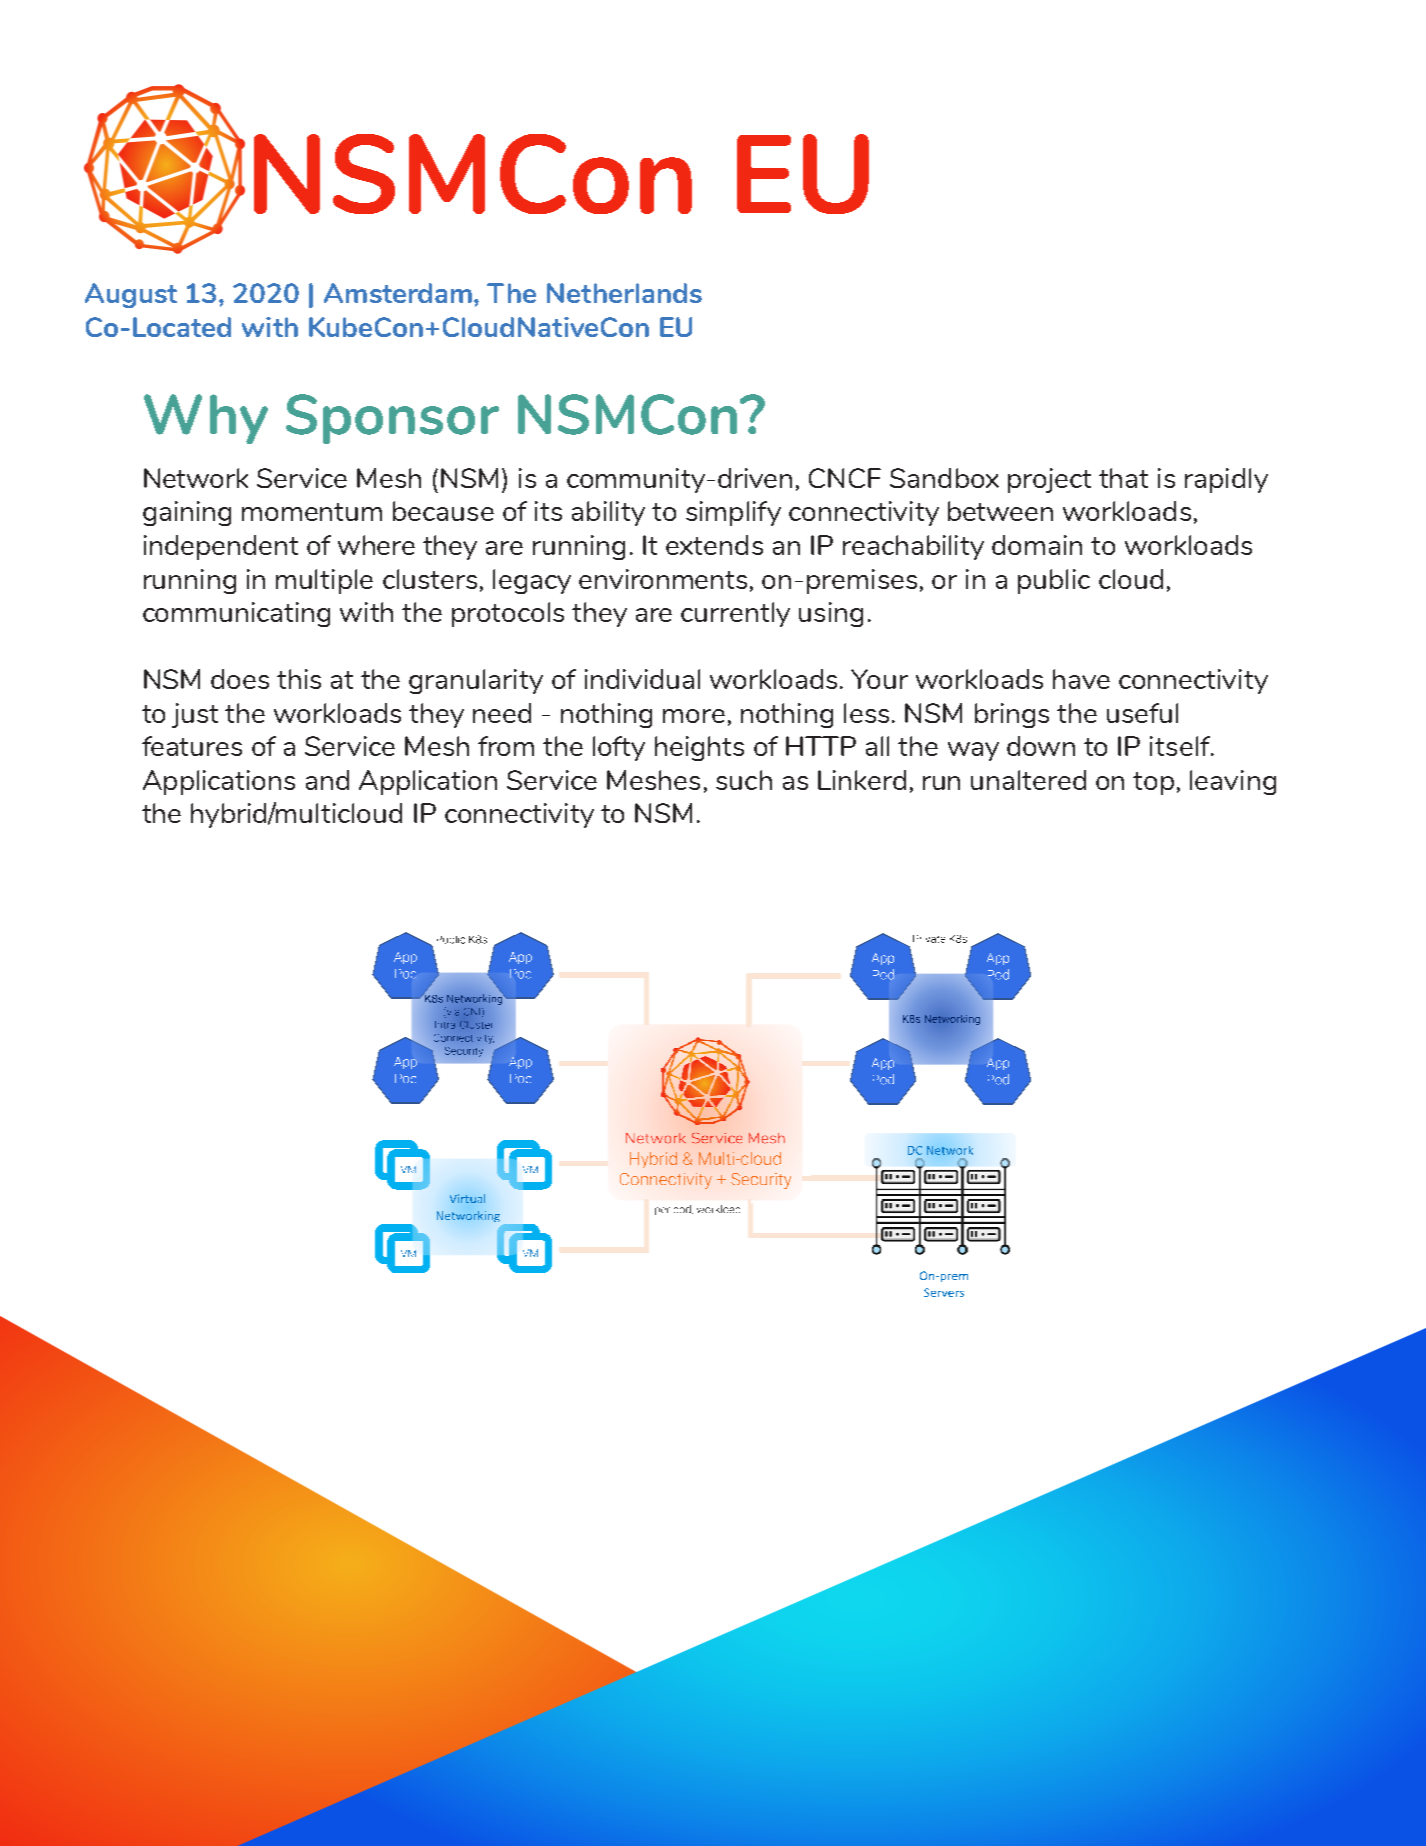  What do you see at coordinates (663, 579) in the screenshot?
I see `environments` at bounding box center [663, 579].
